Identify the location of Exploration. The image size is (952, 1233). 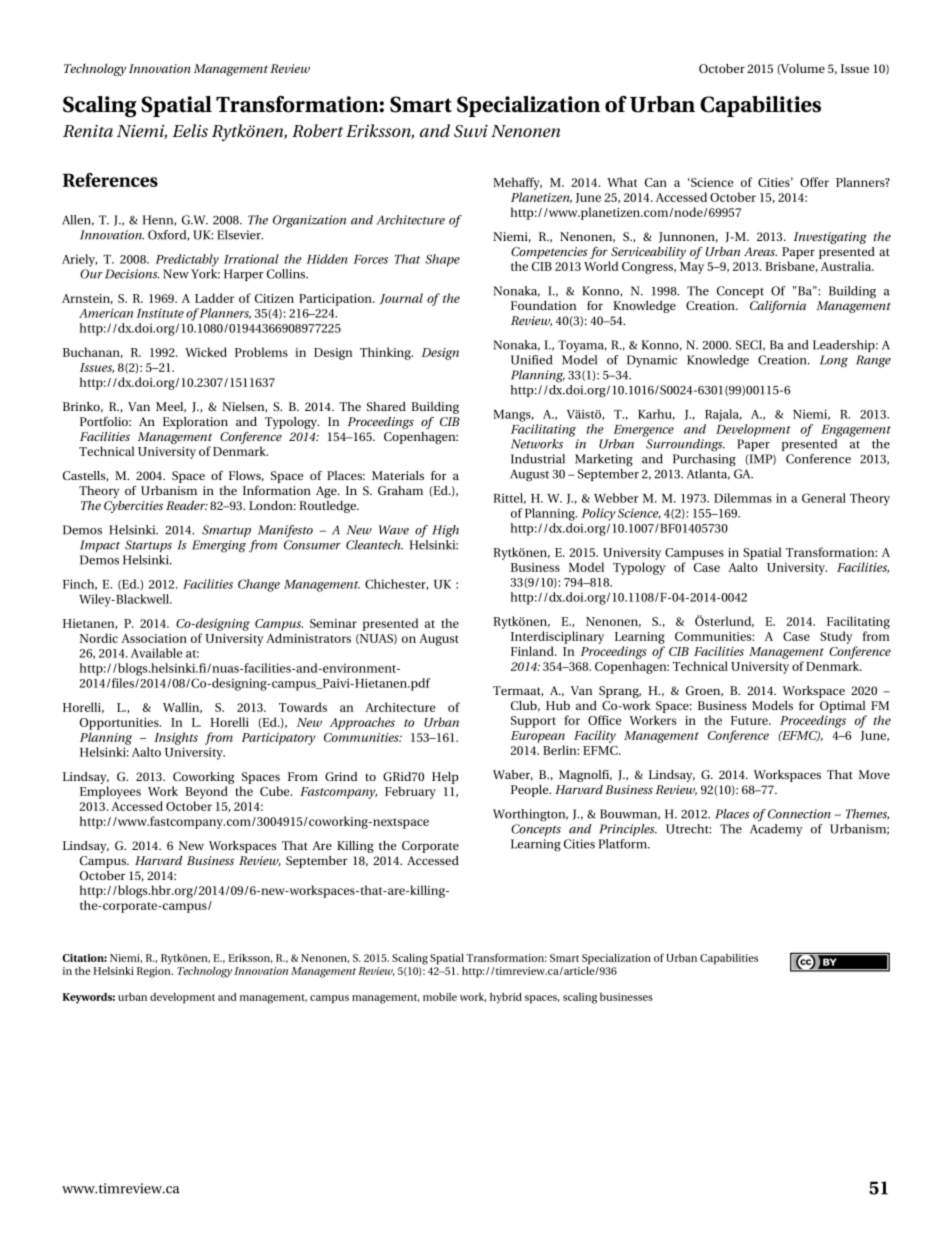
(195, 423).
